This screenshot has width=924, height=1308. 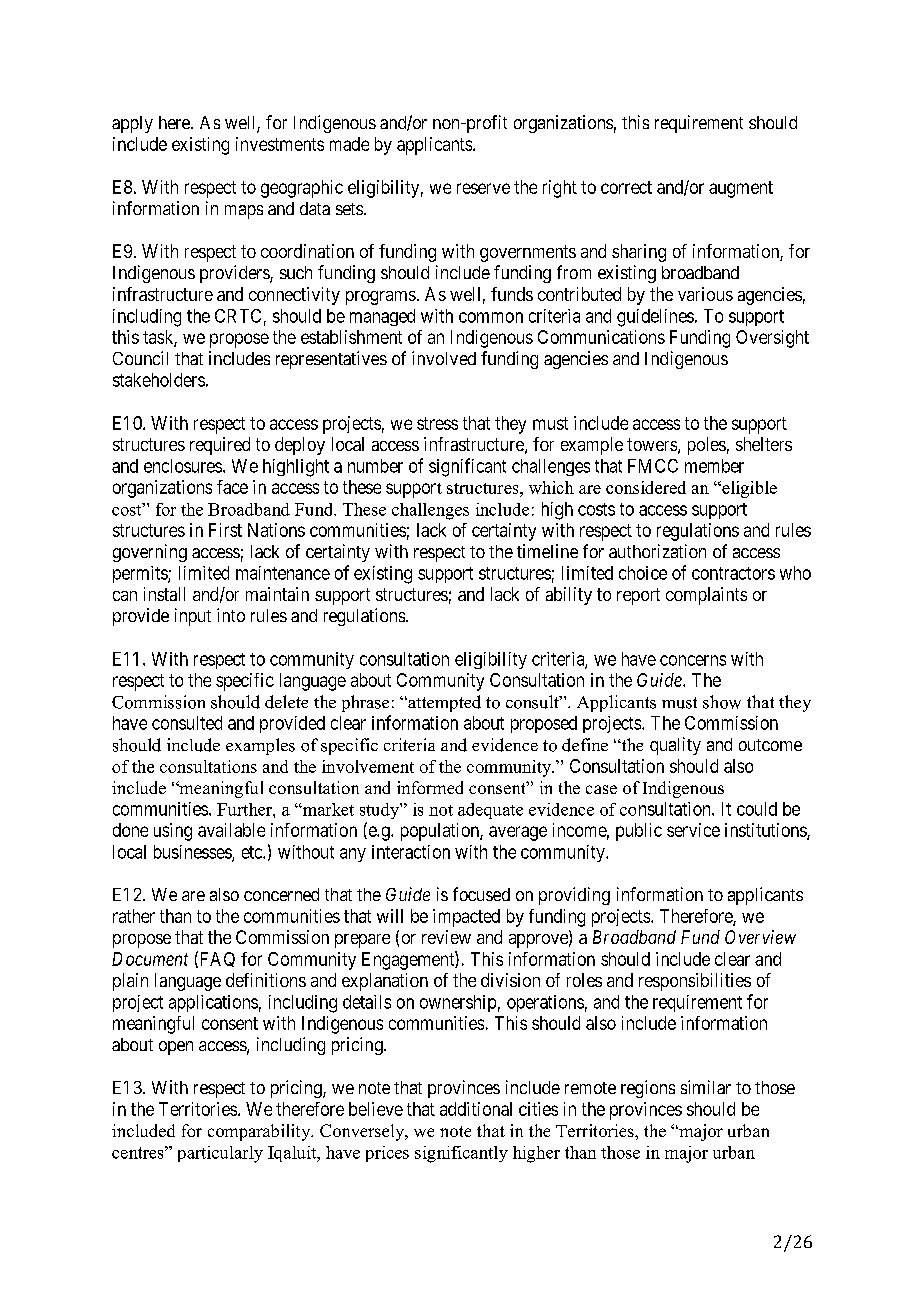 I want to click on service, so click(x=693, y=830).
